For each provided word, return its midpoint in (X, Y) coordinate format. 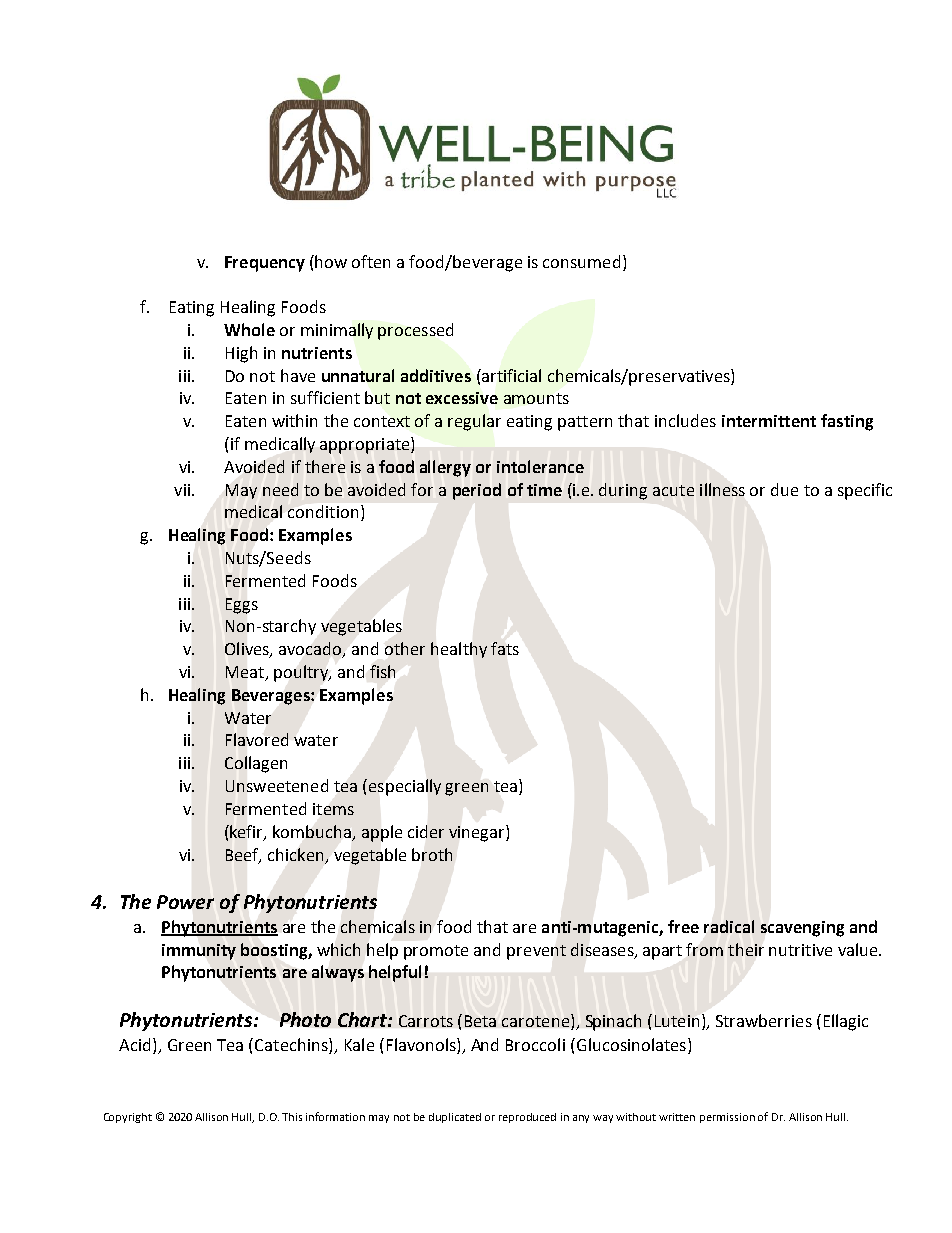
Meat (246, 673)
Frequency (265, 264)
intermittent (769, 421)
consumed (581, 261)
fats (505, 648)
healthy (459, 650)
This (292, 1117)
